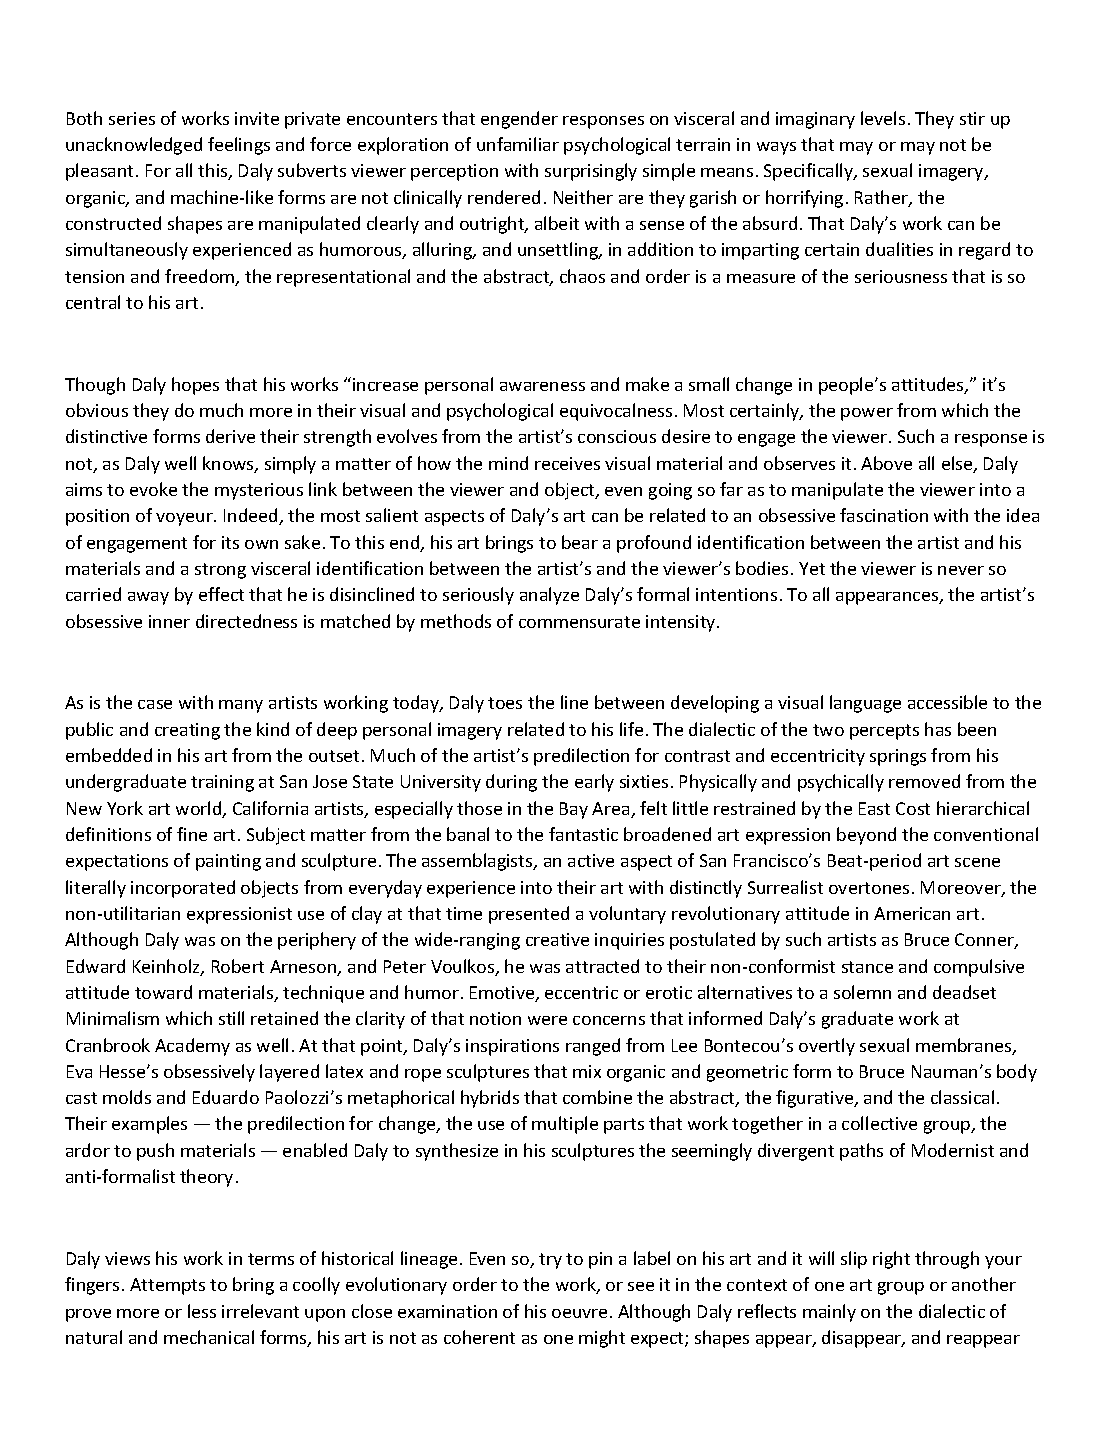  Describe the element at coordinates (202, 1311) in the page. I see `less` at that location.
